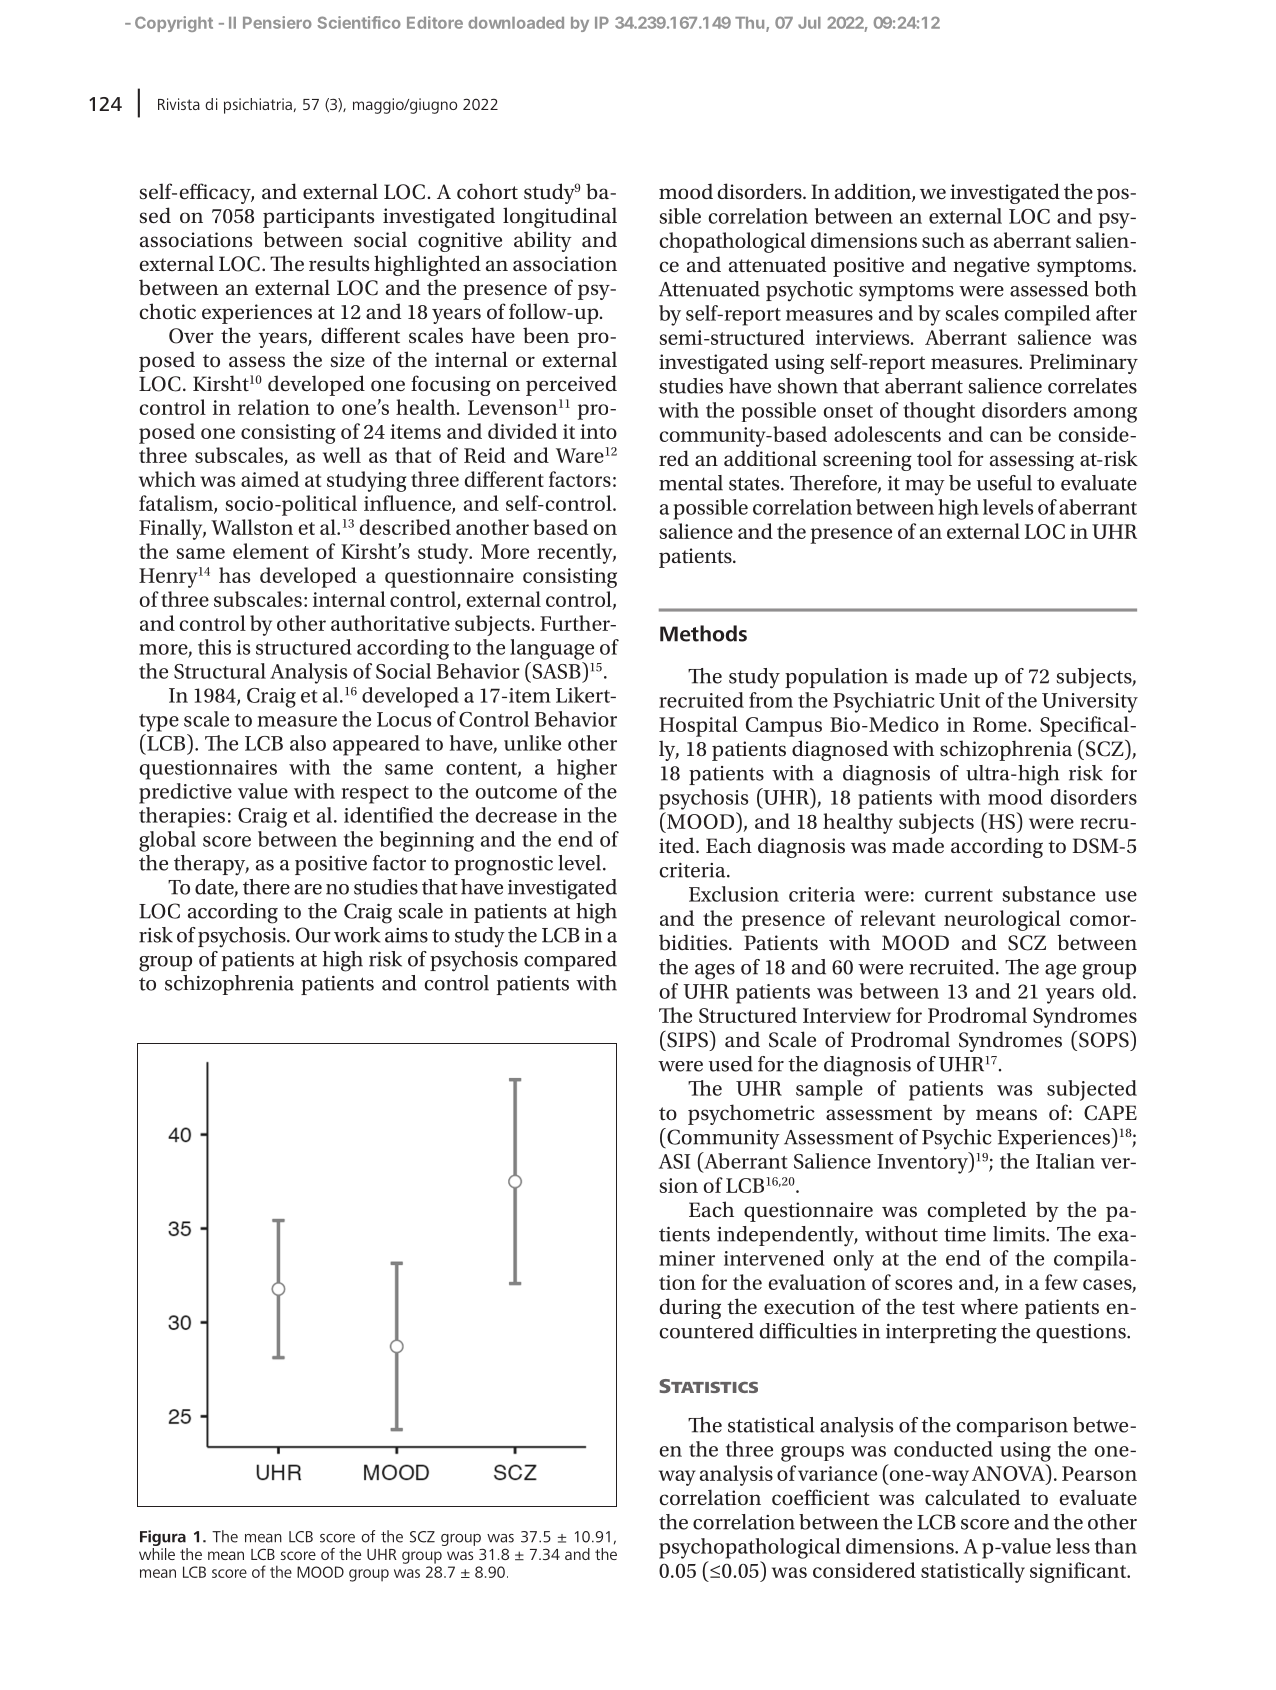  I want to click on ASI, so click(675, 1161).
